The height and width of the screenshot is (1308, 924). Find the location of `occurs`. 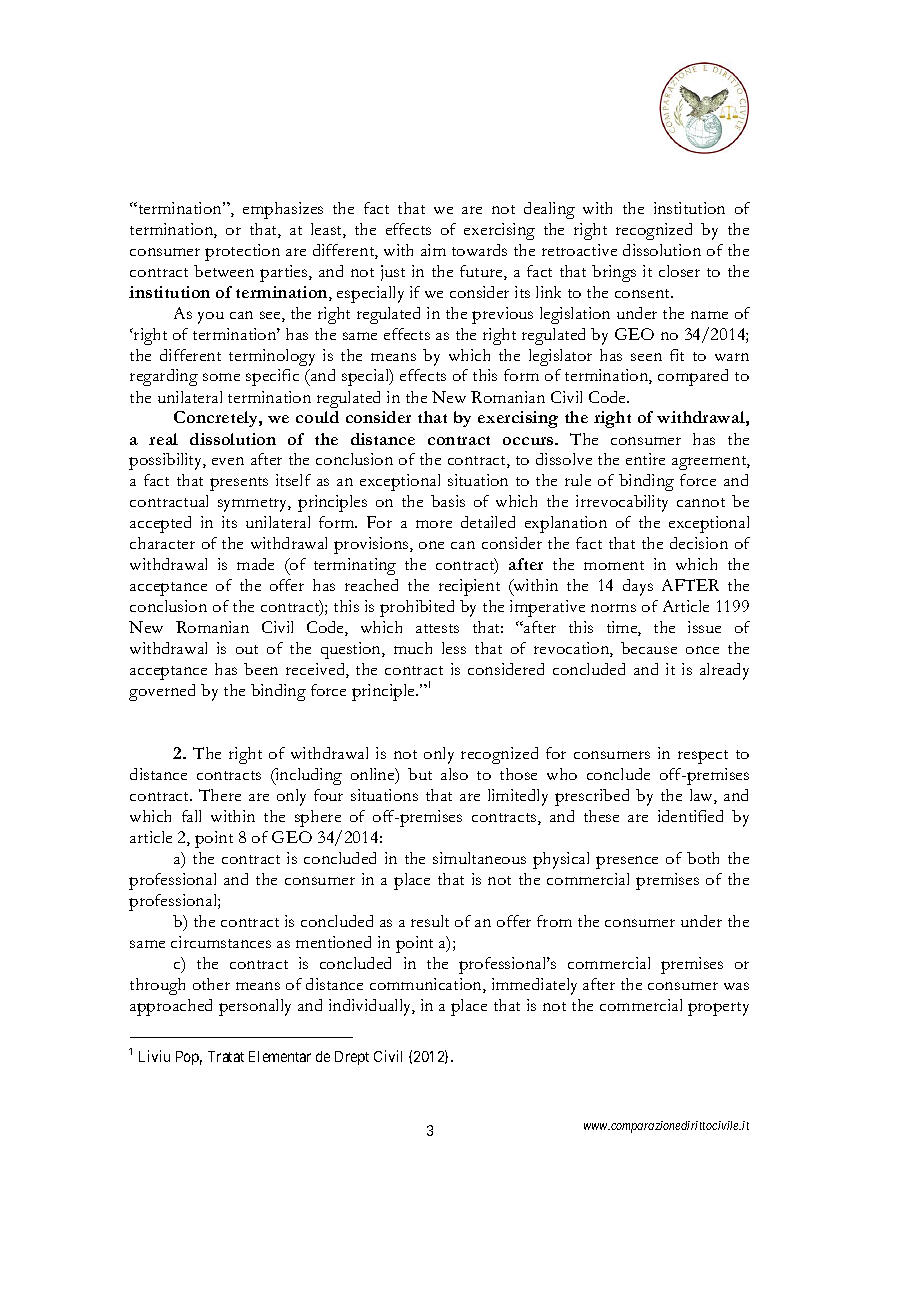

occurs is located at coordinates (529, 441).
